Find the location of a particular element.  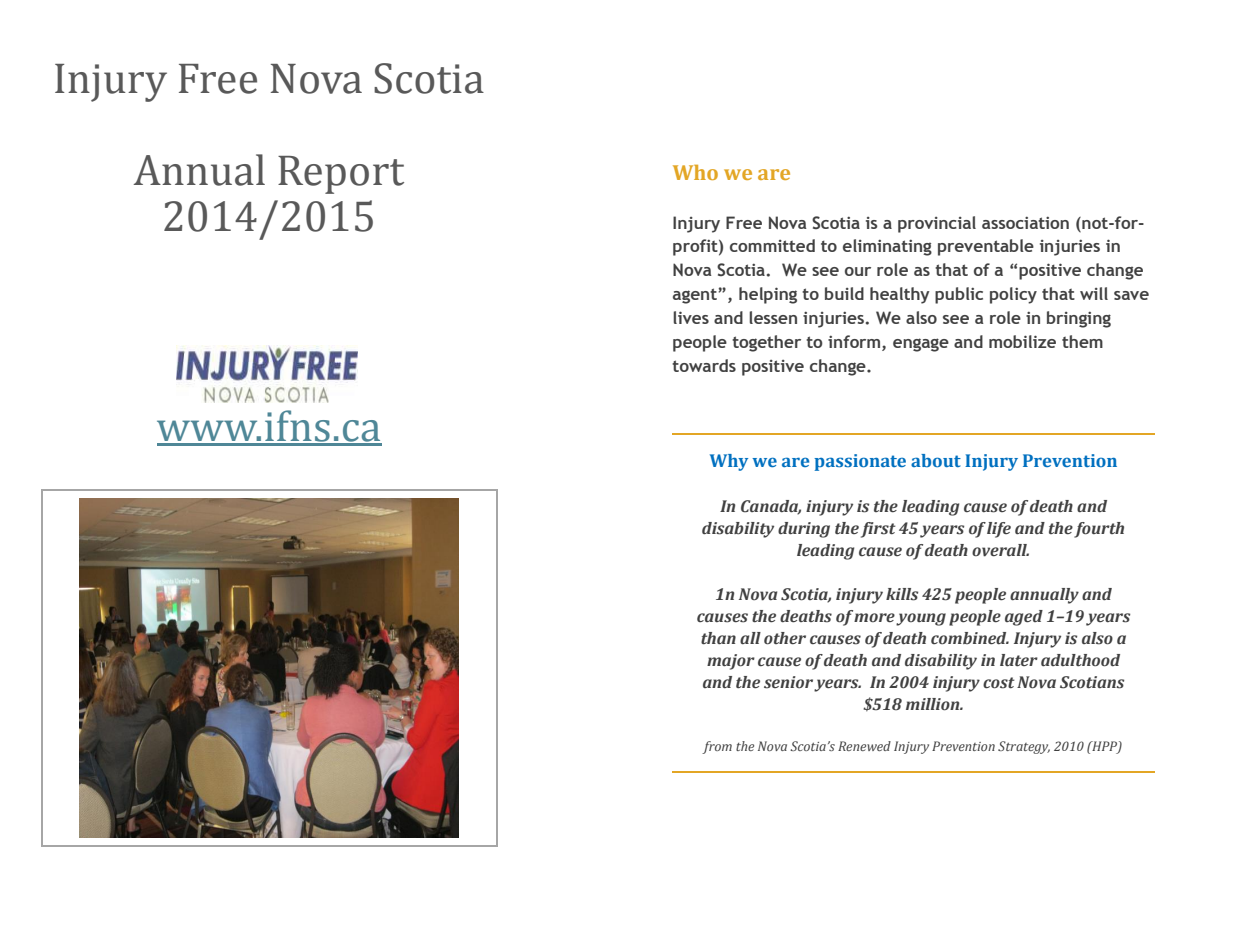

Renewed is located at coordinates (864, 746).
